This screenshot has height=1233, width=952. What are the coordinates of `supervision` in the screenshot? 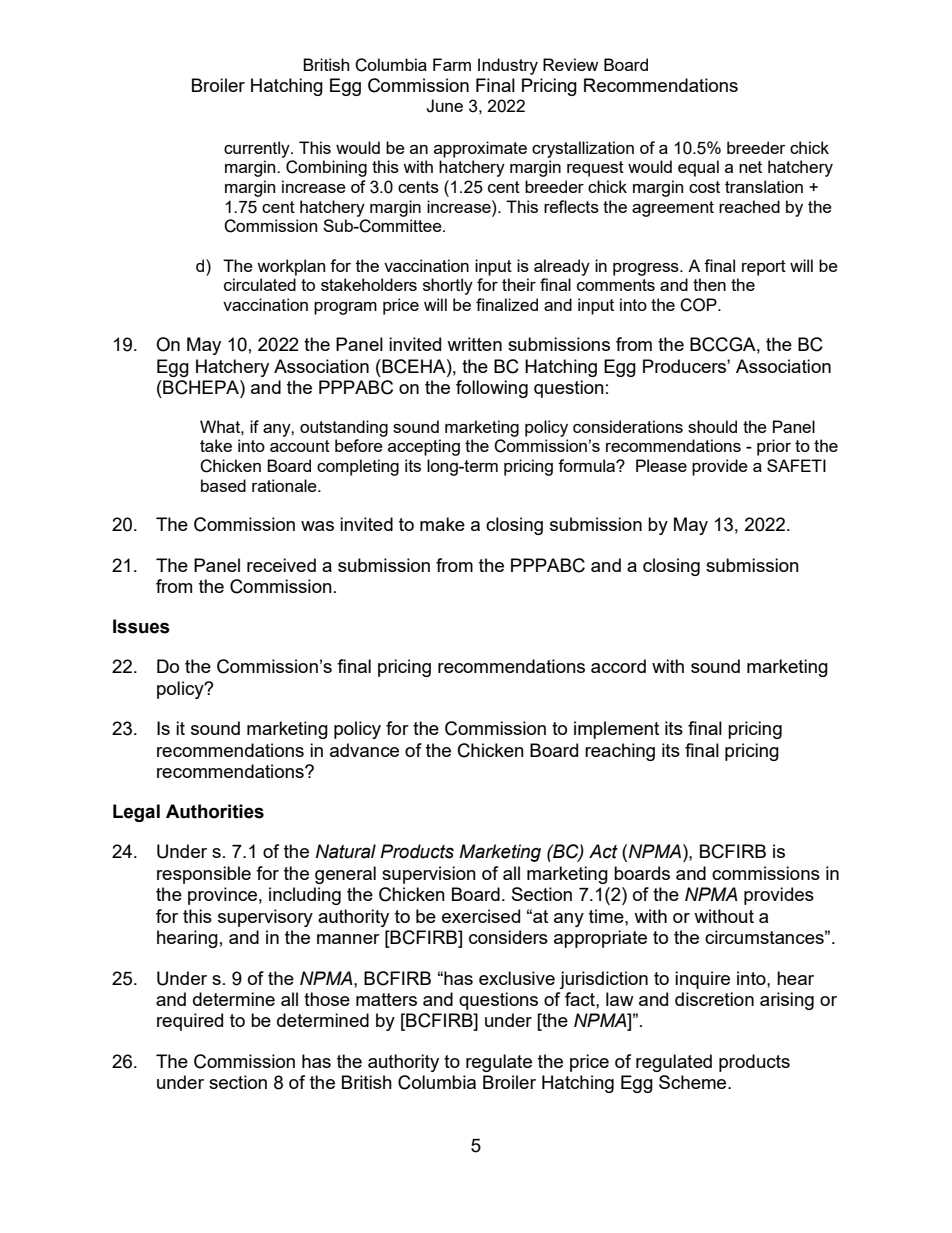 It's located at (429, 875).
